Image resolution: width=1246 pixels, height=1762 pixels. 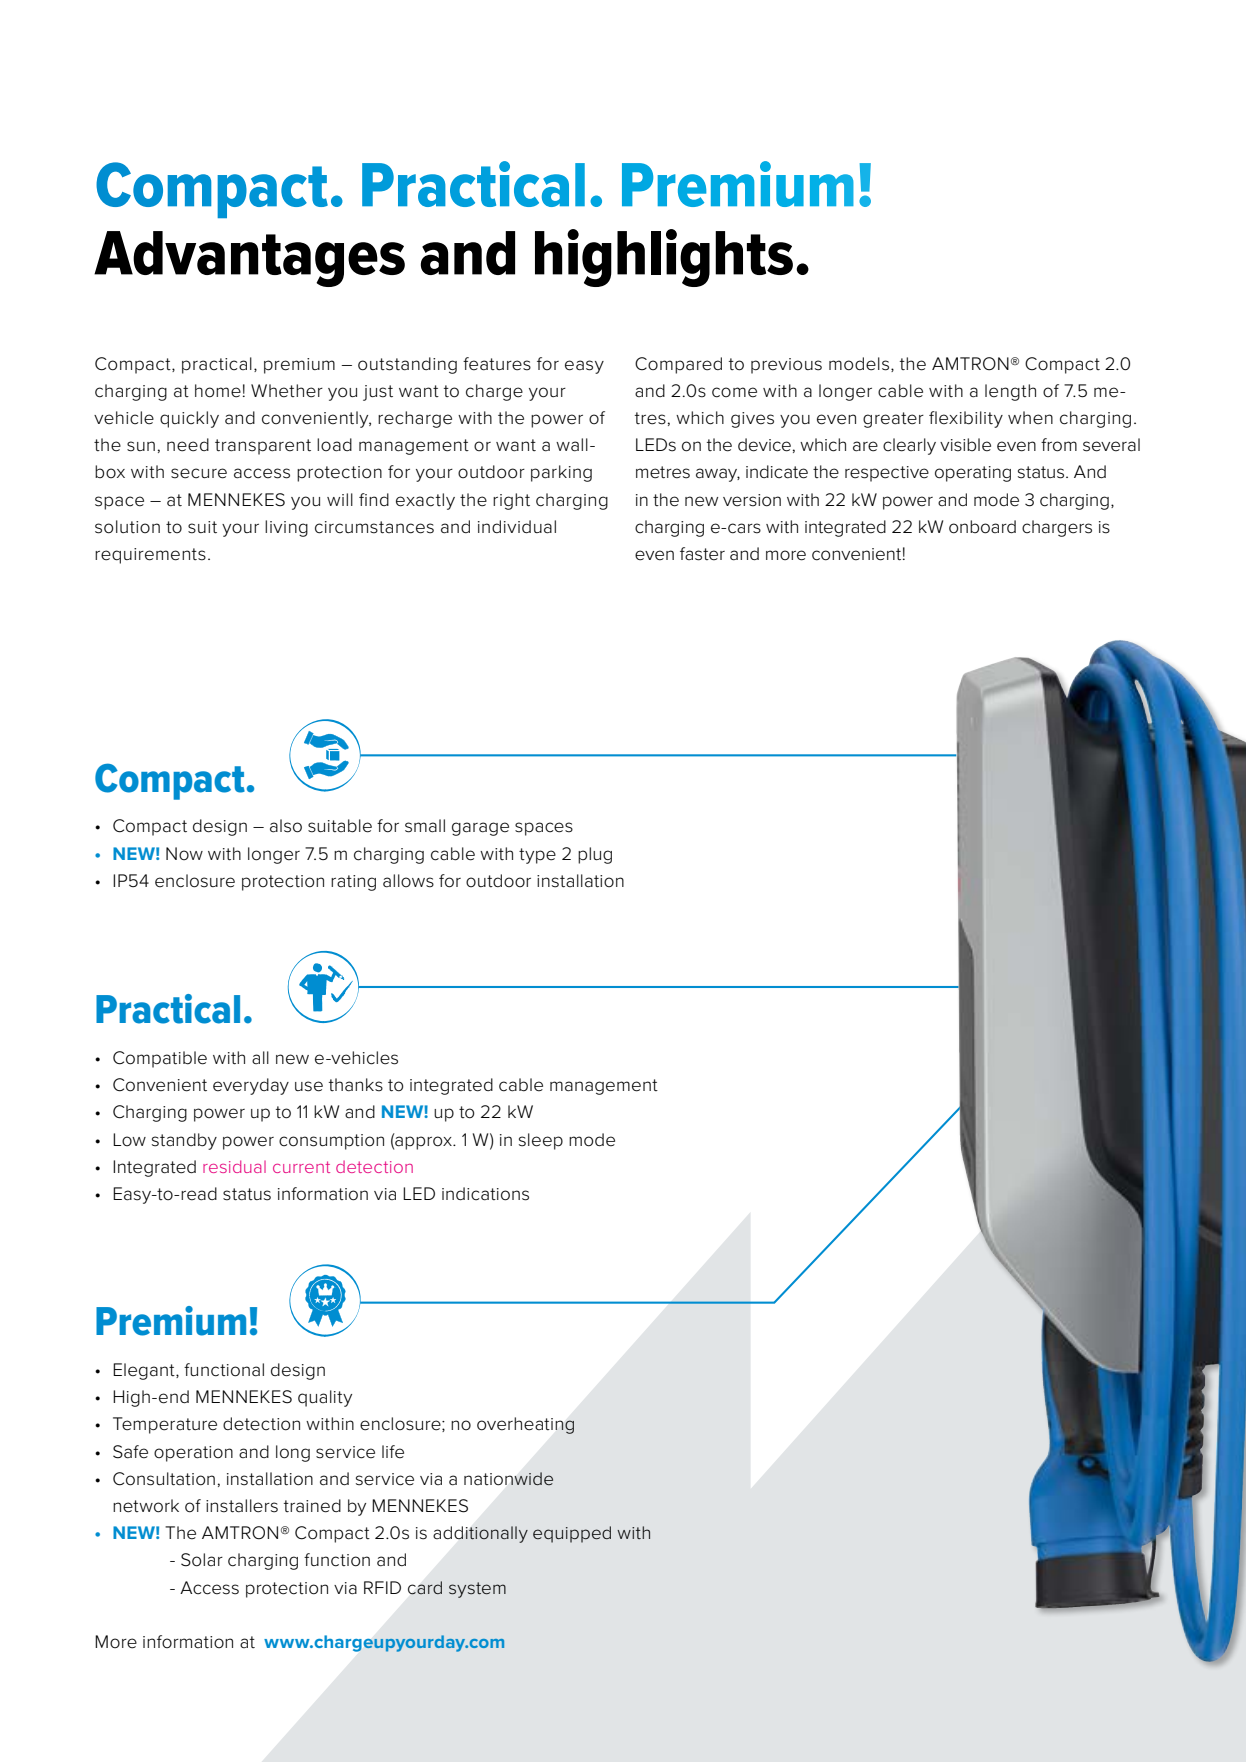 What do you see at coordinates (1010, 392) in the image?
I see `length` at bounding box center [1010, 392].
